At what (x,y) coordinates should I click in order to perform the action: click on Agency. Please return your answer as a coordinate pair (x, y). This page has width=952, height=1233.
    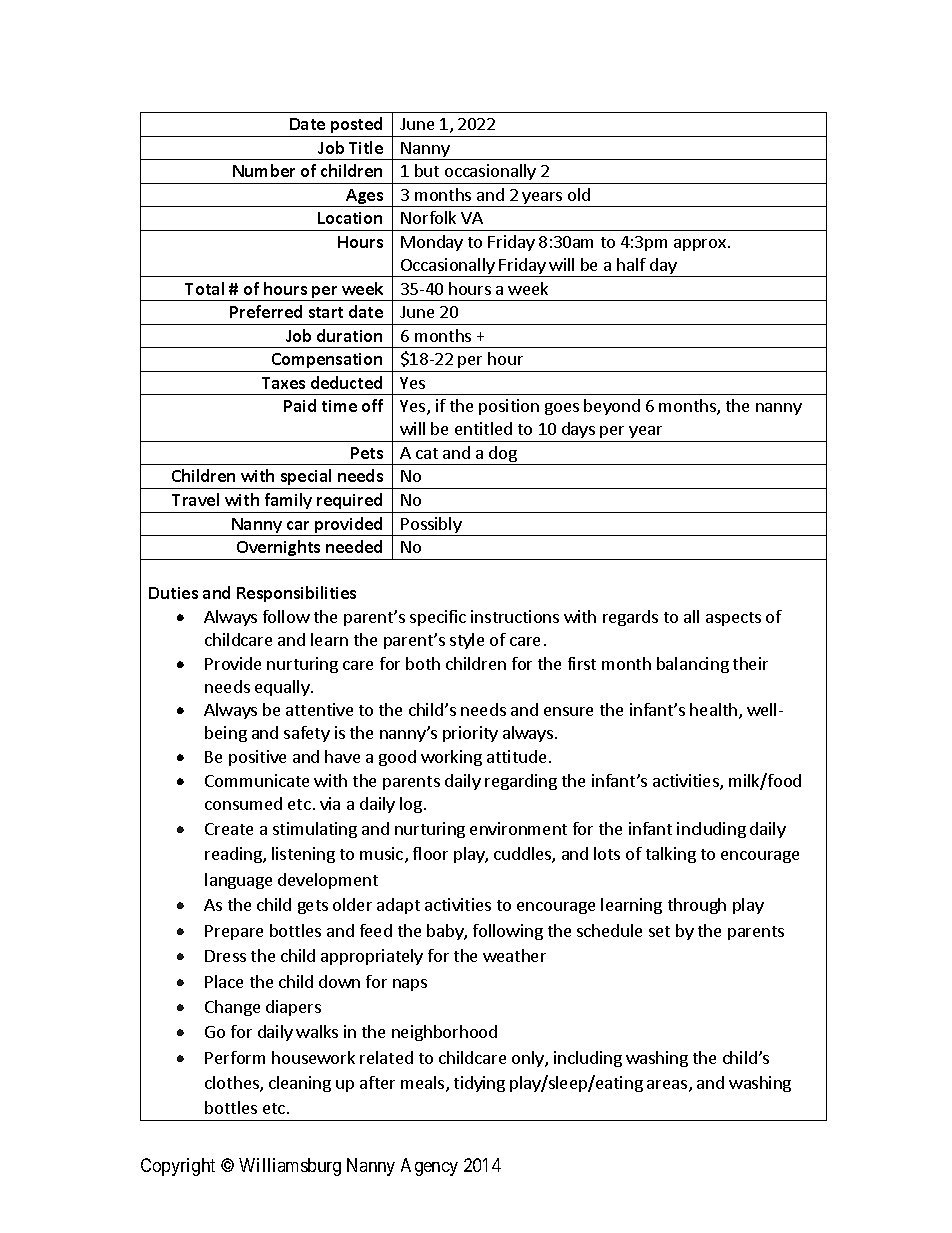
    Looking at the image, I should click on (429, 1167).
